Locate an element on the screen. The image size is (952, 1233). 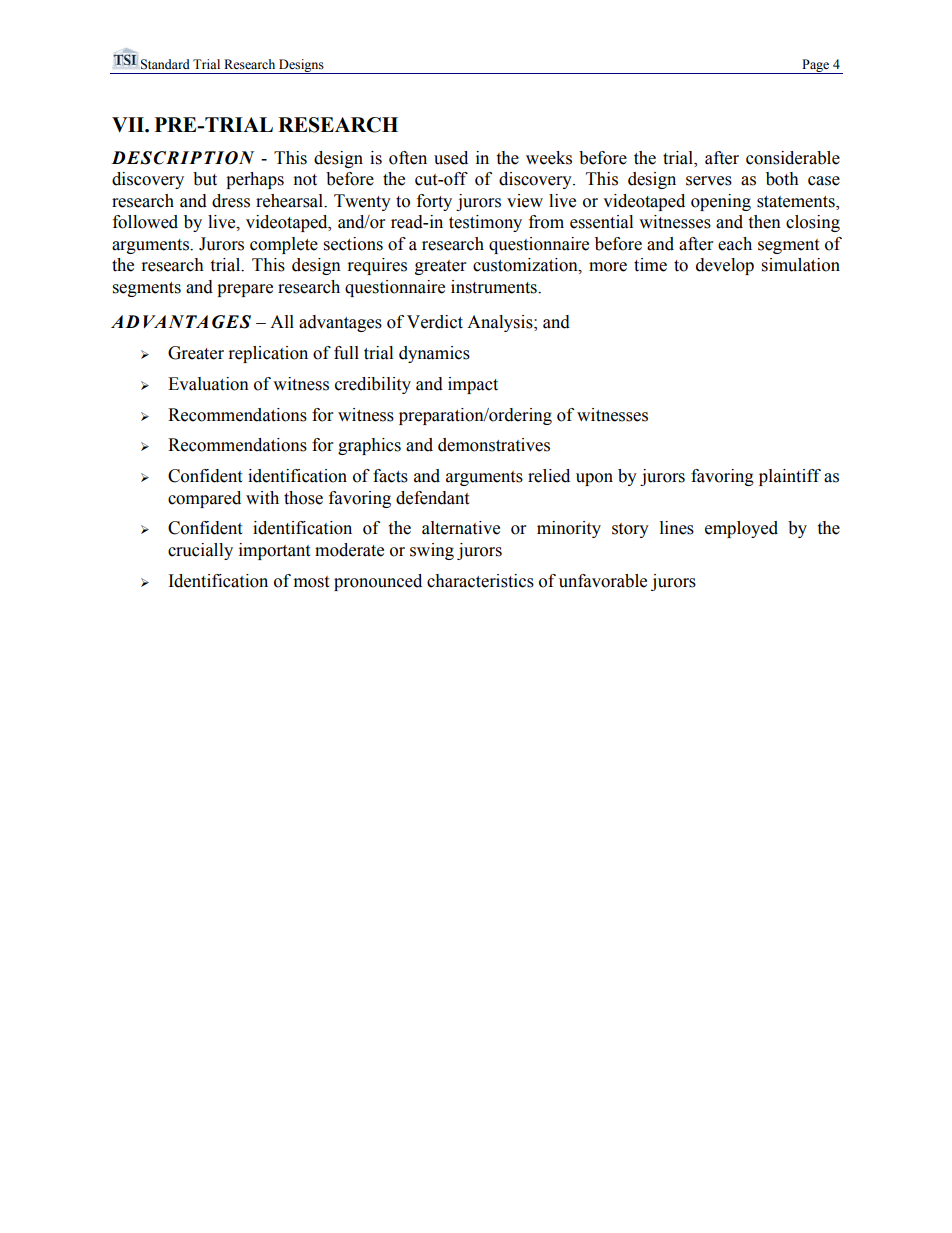
Standard is located at coordinates (165, 64).
